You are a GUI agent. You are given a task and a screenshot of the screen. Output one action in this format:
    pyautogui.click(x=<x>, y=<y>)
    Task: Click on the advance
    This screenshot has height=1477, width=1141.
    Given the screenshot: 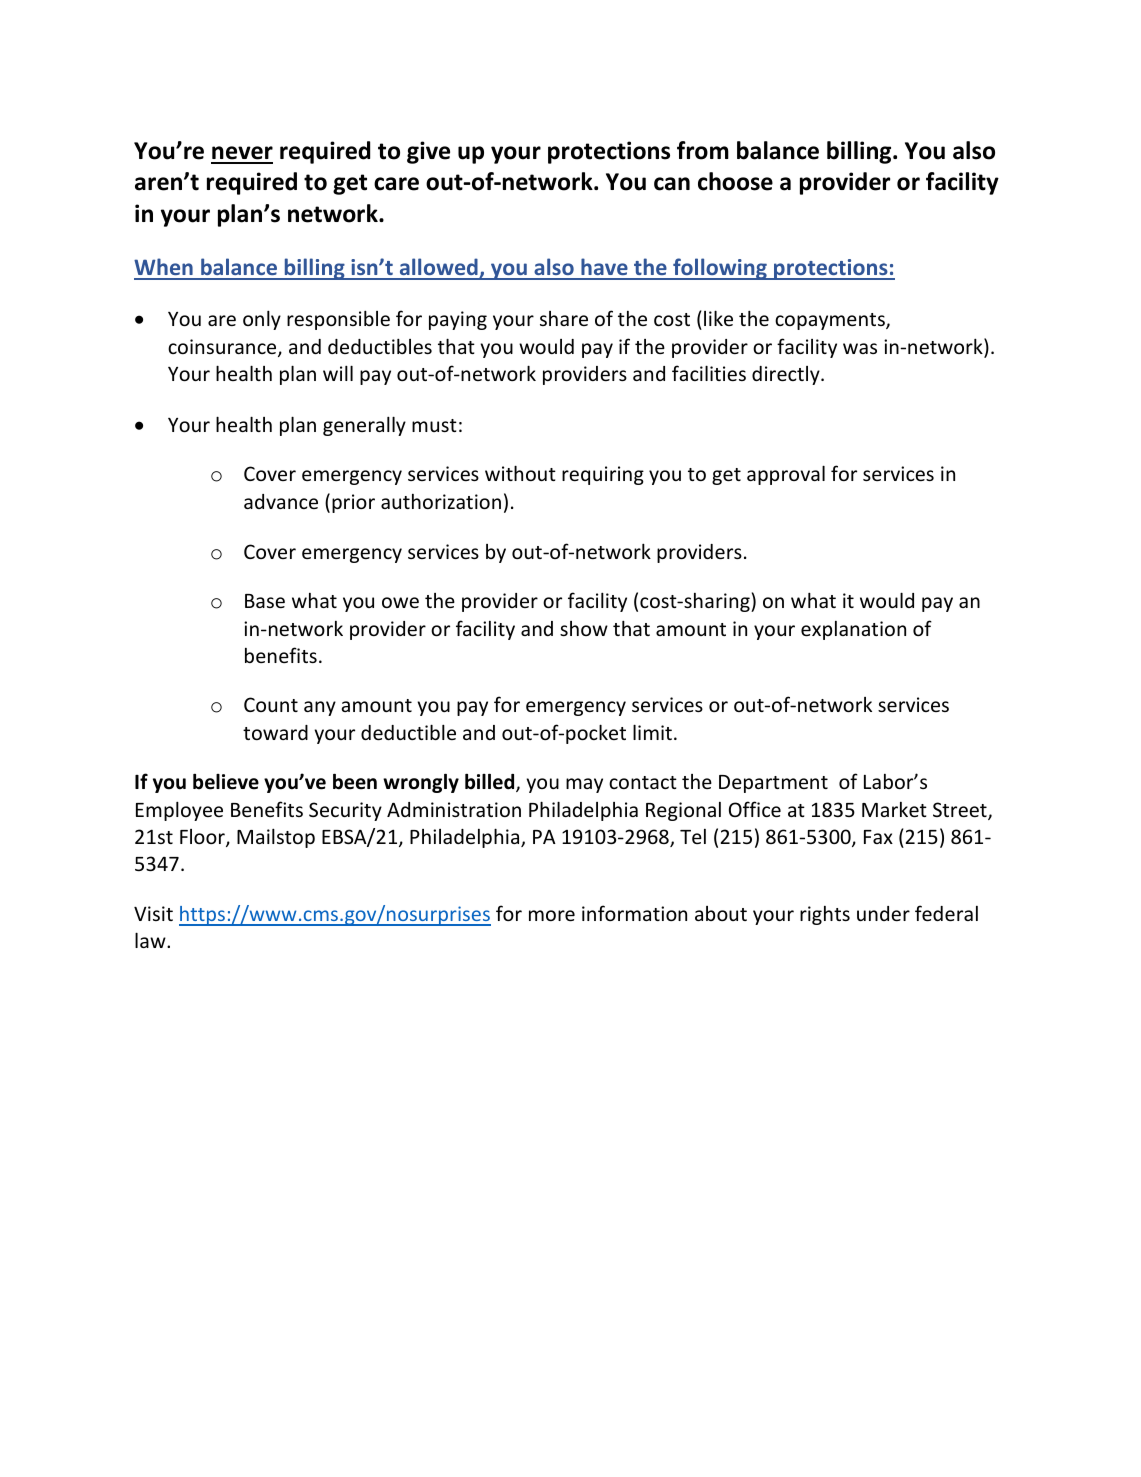 What is the action you would take?
    pyautogui.click(x=281, y=501)
